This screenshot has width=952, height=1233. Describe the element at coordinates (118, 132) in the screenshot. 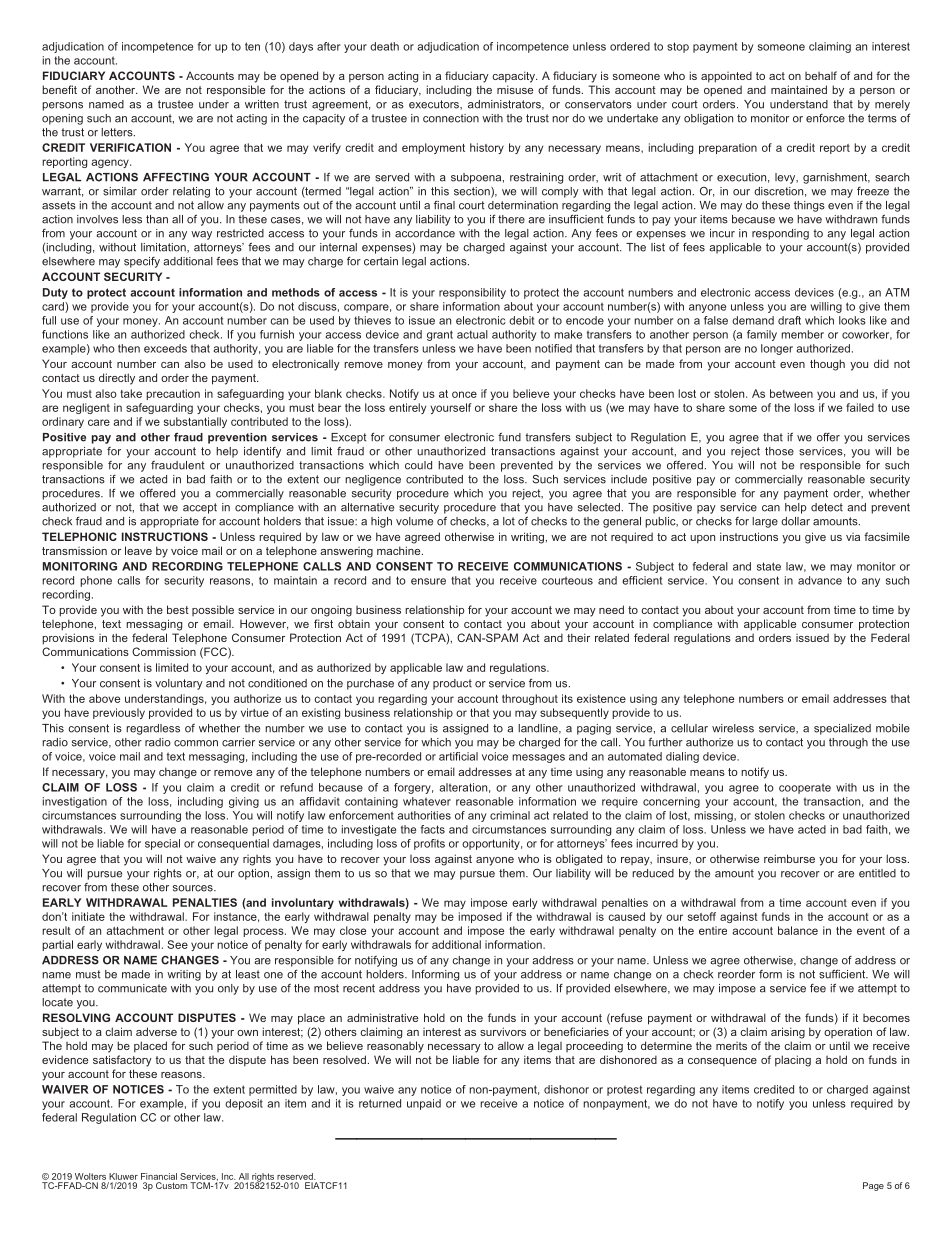

I see `letters` at that location.
